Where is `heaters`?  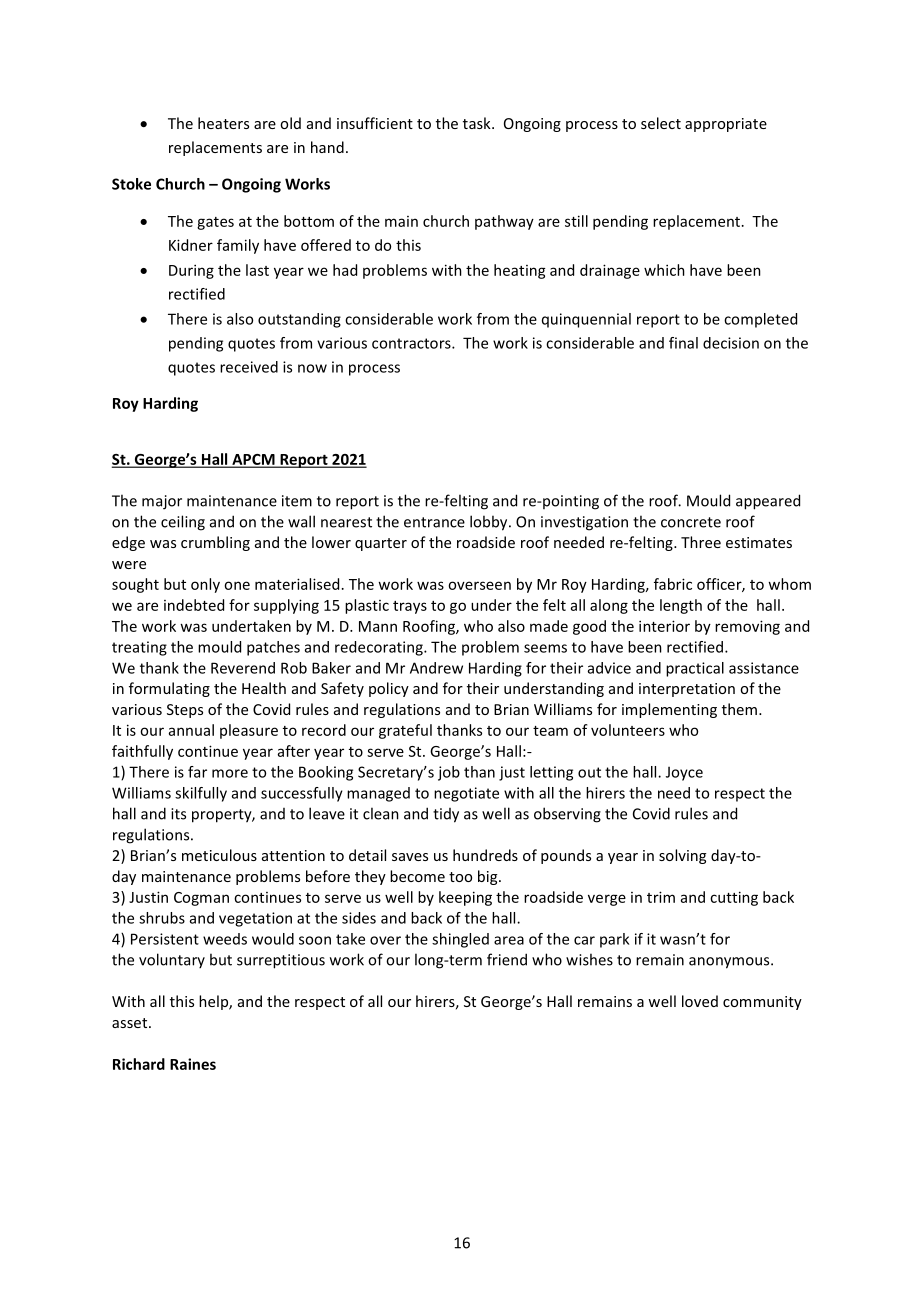 heaters is located at coordinates (223, 123).
